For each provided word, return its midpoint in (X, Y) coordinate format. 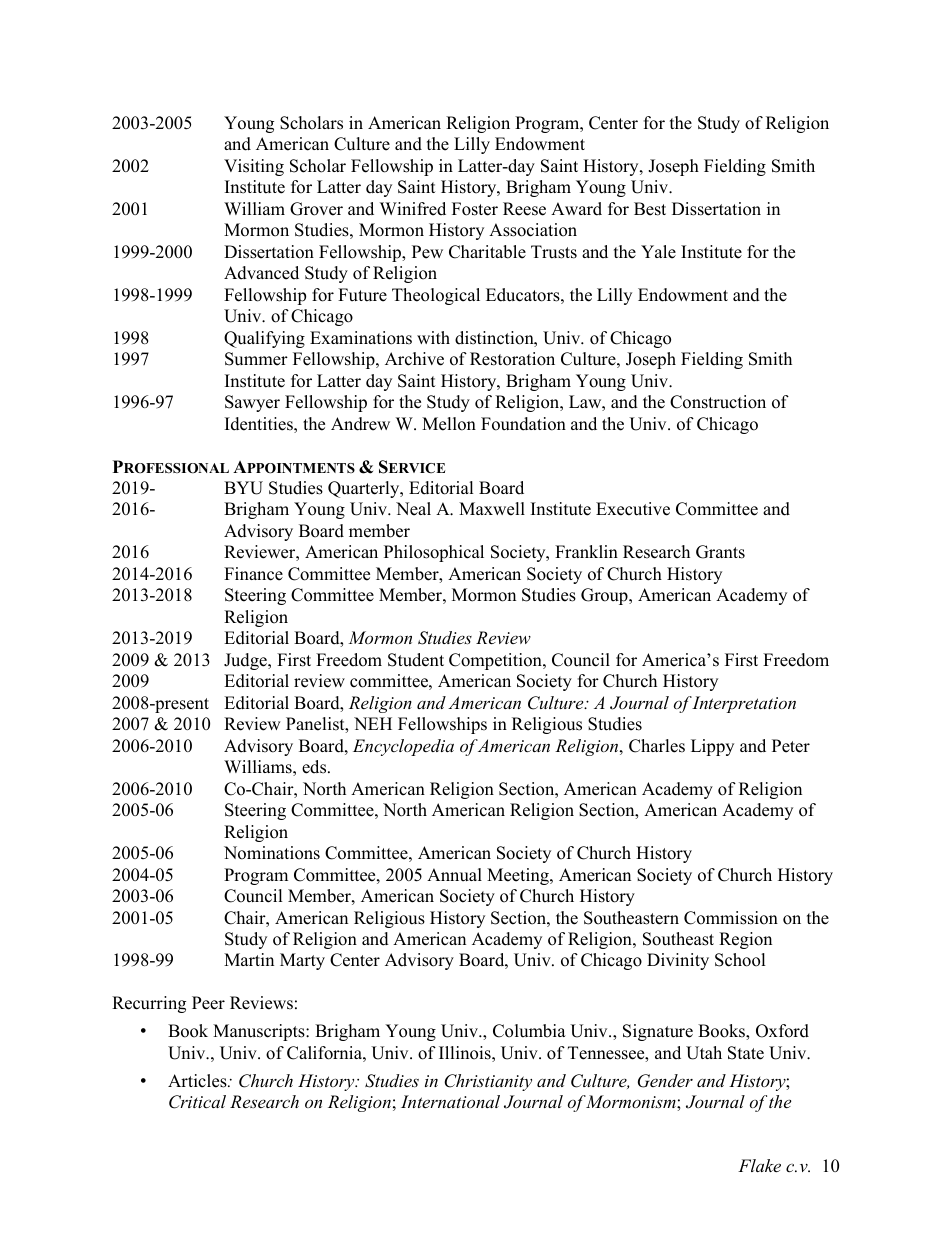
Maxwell (492, 509)
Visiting (254, 167)
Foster (475, 209)
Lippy (712, 747)
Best (650, 209)
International (450, 1101)
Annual (454, 875)
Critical (197, 1102)
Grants (720, 552)
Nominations (272, 853)
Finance (253, 574)
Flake (759, 1165)
